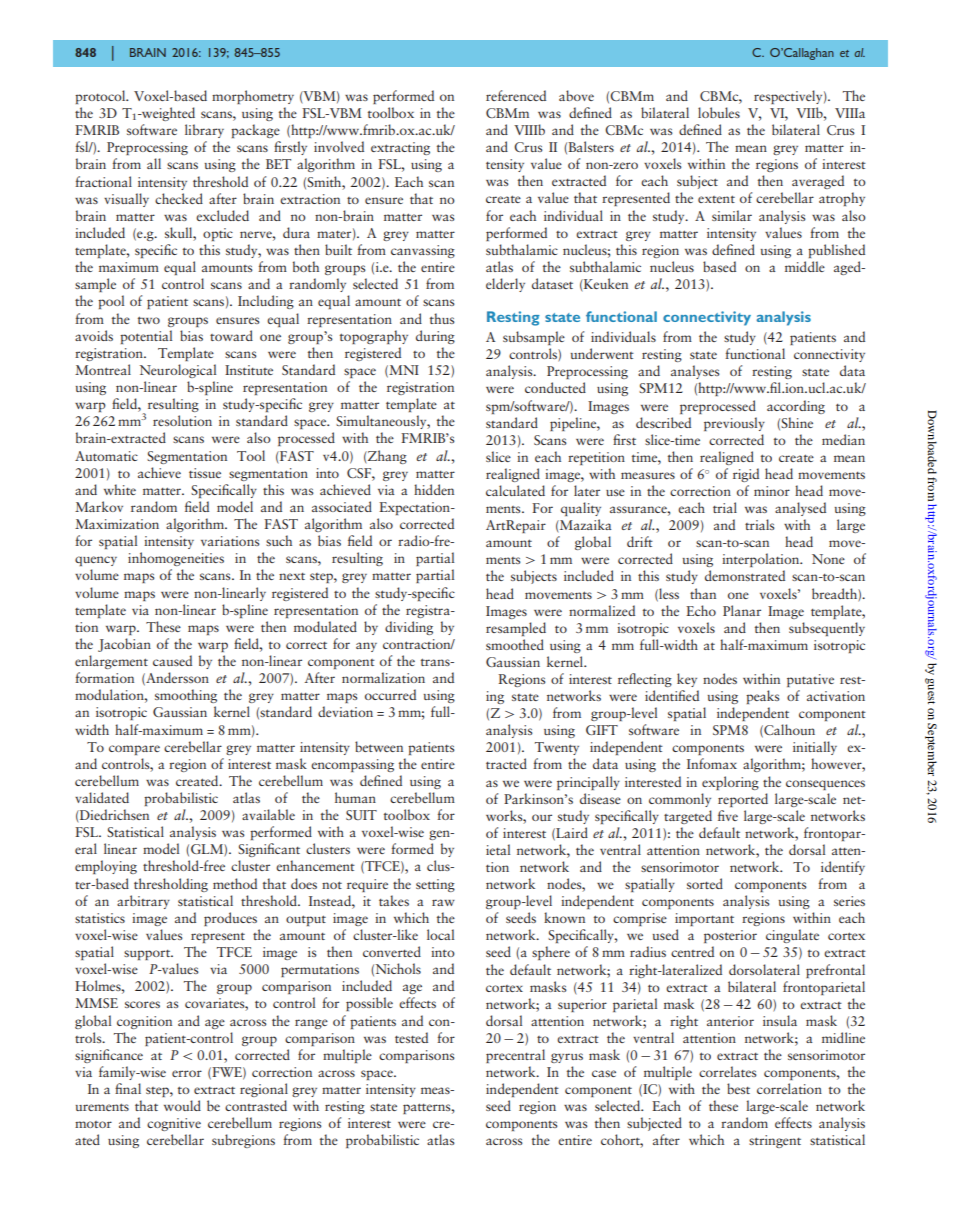 This screenshot has height=1232, width=954. Describe the element at coordinates (182, 1105) in the screenshot. I see `would` at that location.
